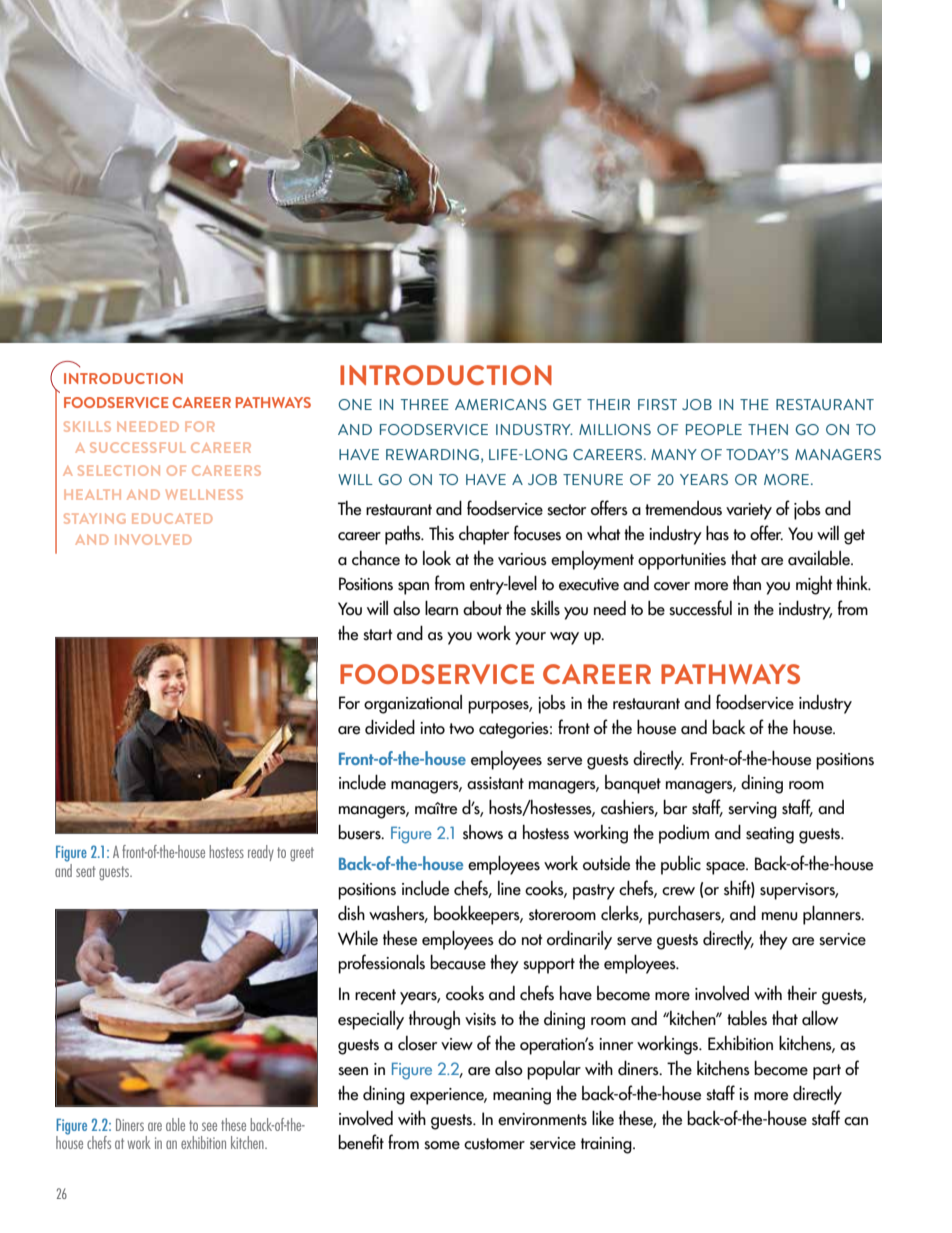 The width and height of the screenshot is (952, 1233). Describe the element at coordinates (752, 810) in the screenshot. I see `serving` at that location.
